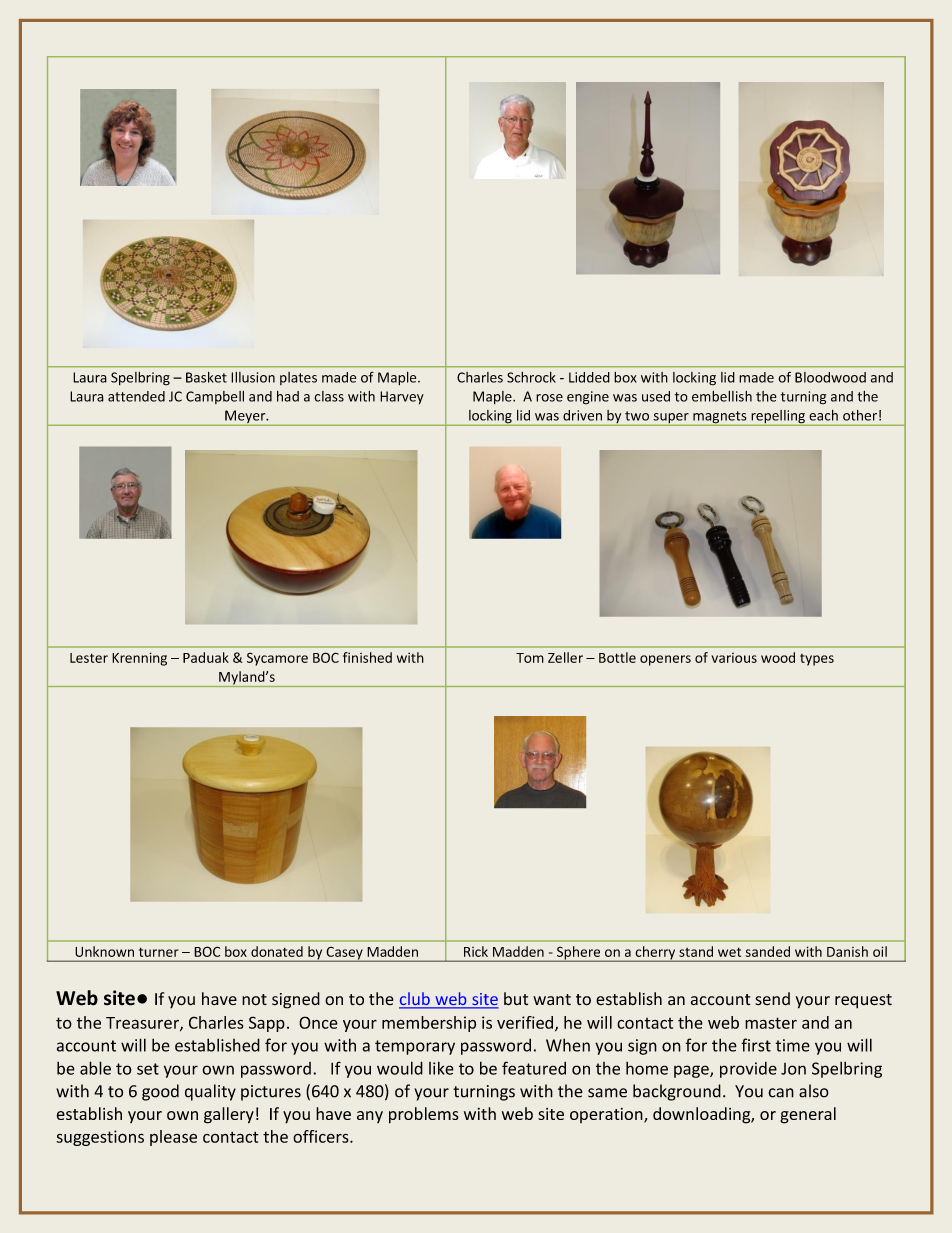 This screenshot has height=1233, width=952. What do you see at coordinates (778, 418) in the screenshot?
I see `repelling` at bounding box center [778, 418].
